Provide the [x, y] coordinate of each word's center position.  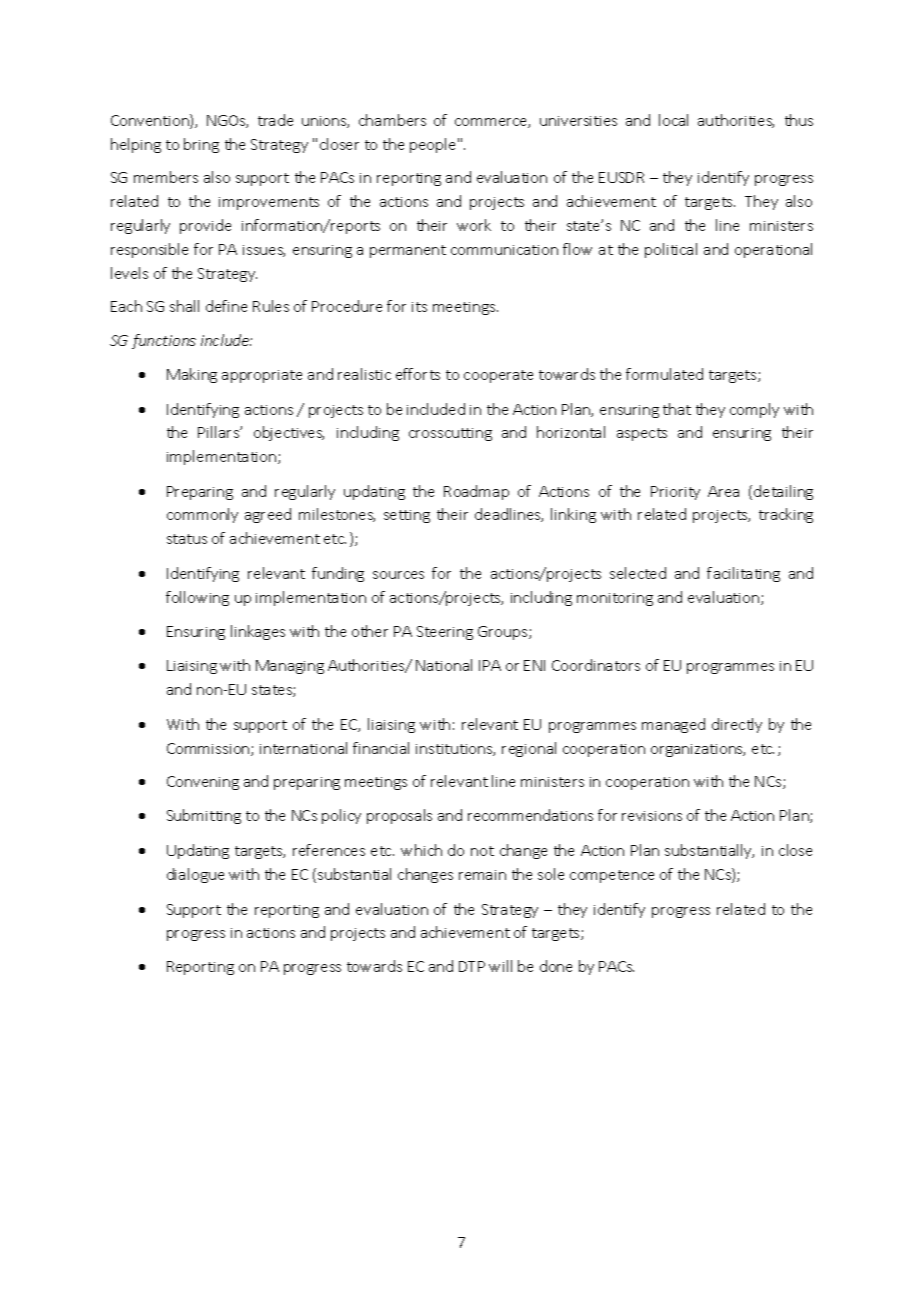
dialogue [195, 875]
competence [612, 876]
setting [407, 516]
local [673, 120]
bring [201, 145]
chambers [392, 120]
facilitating [743, 574]
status [187, 539]
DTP [472, 966]
